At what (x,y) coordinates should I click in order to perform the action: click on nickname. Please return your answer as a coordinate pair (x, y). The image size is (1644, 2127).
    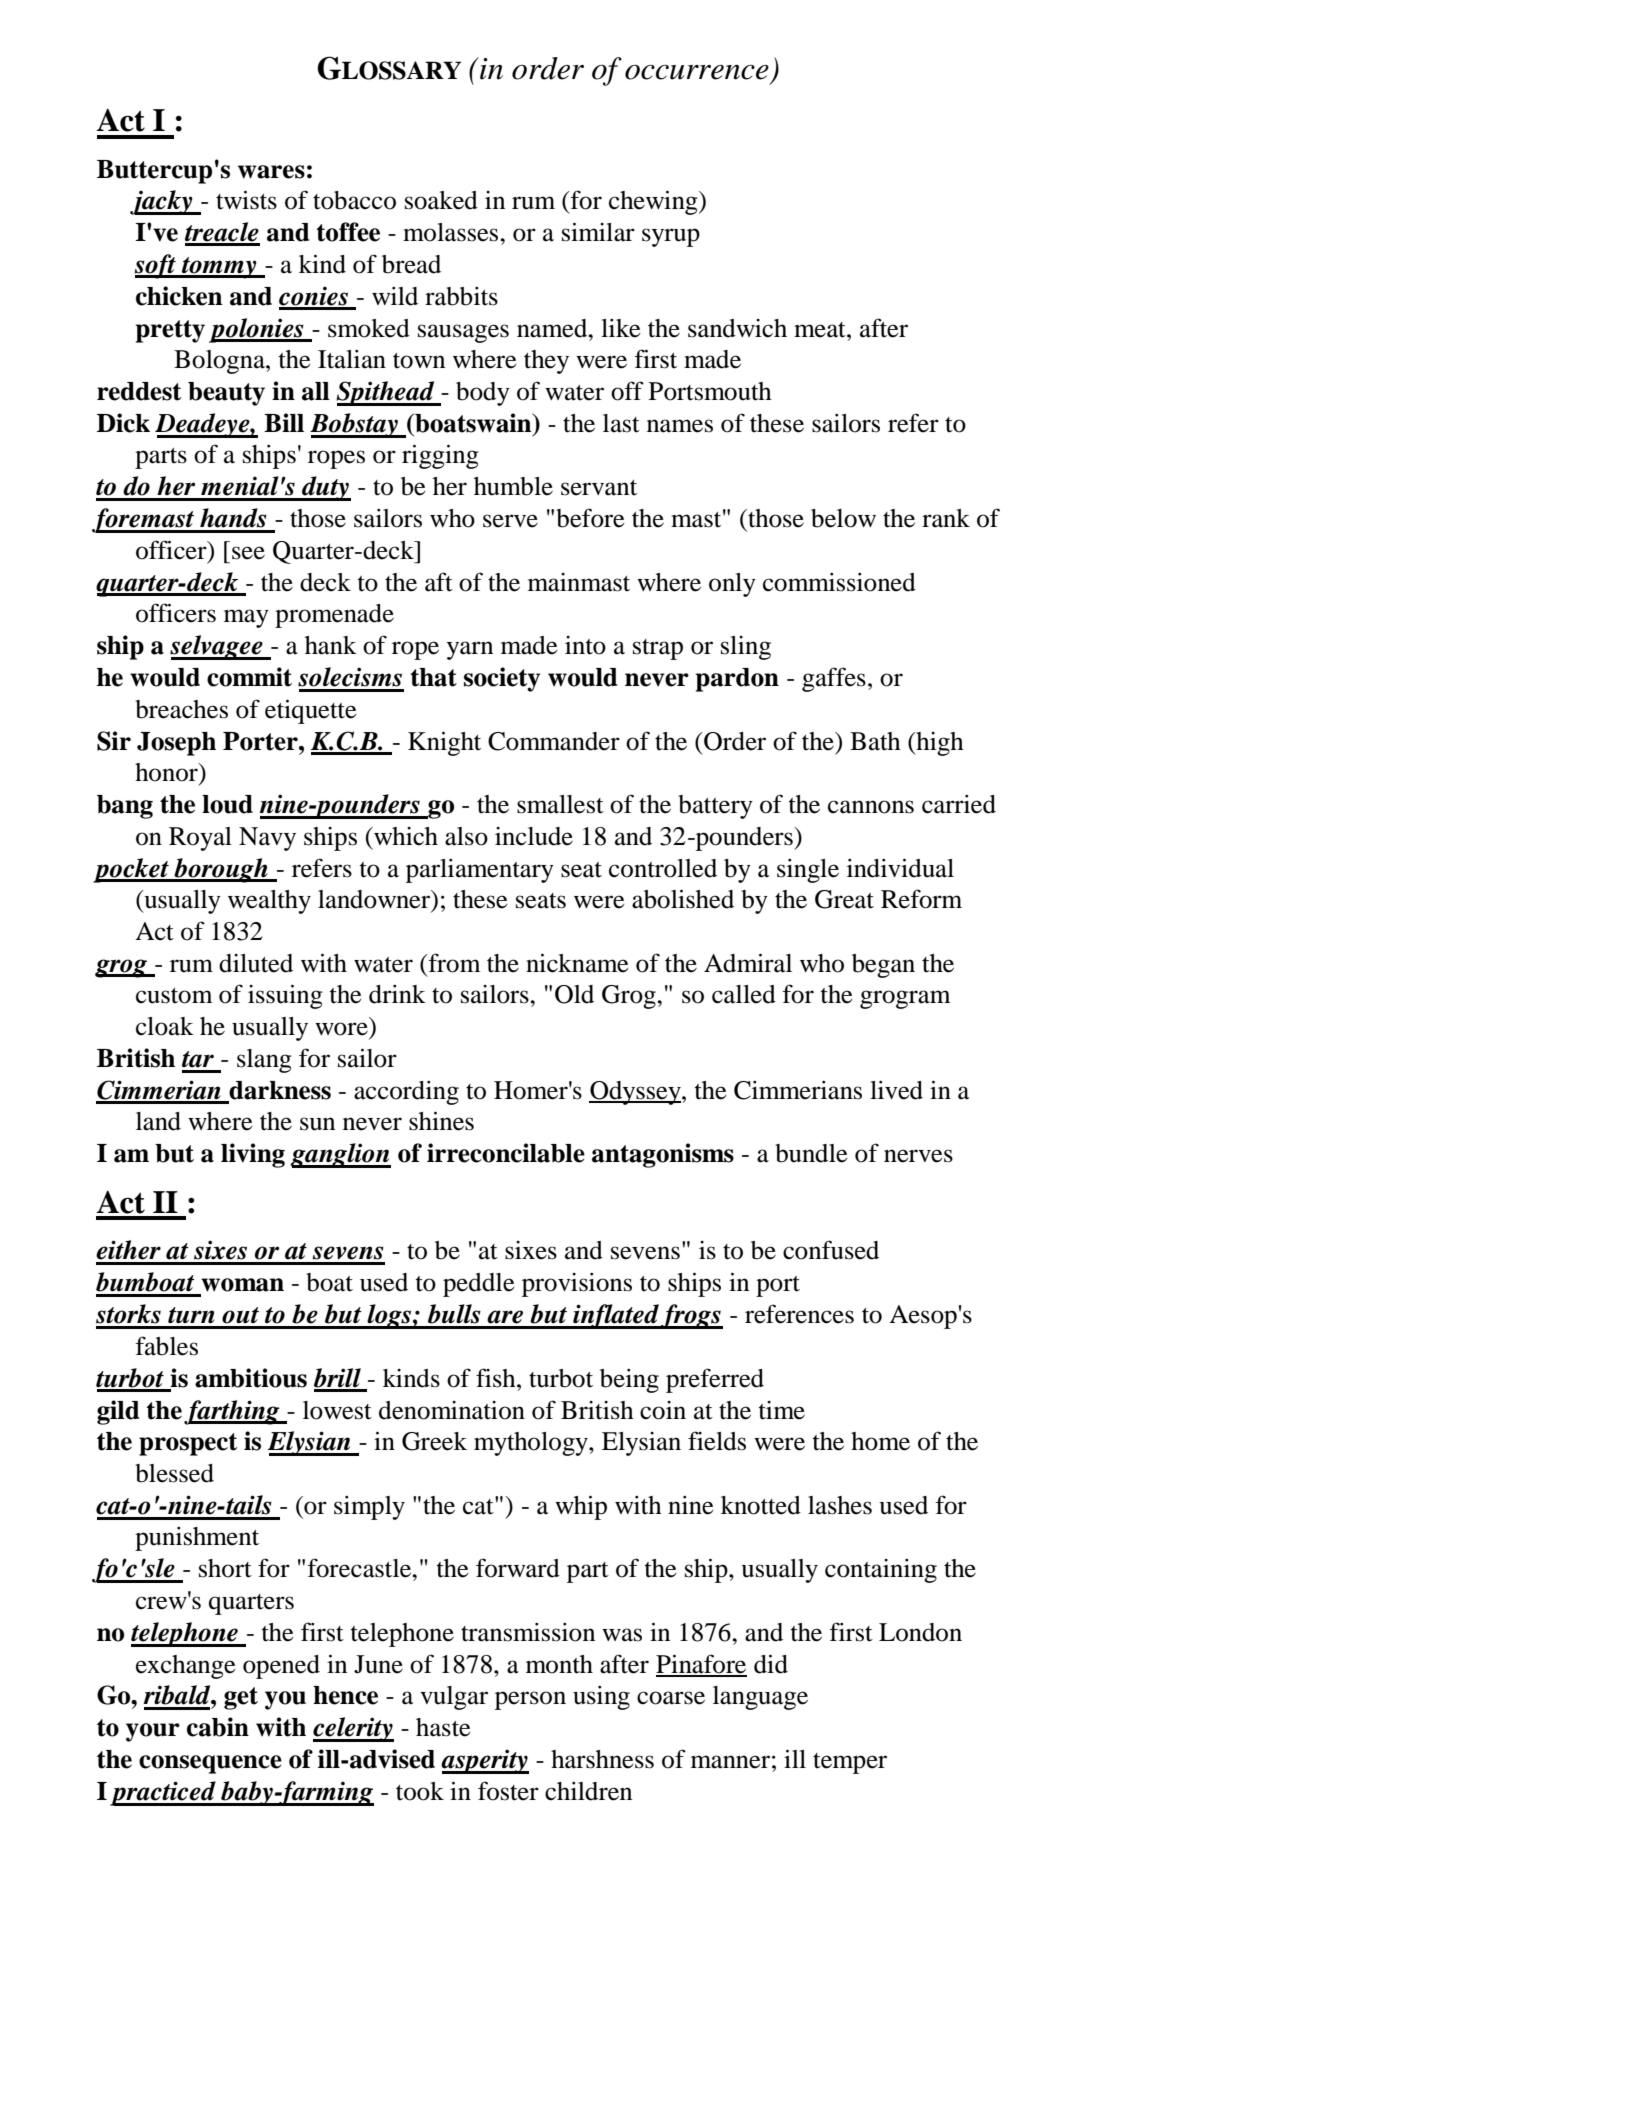
    Looking at the image, I should click on (577, 963).
